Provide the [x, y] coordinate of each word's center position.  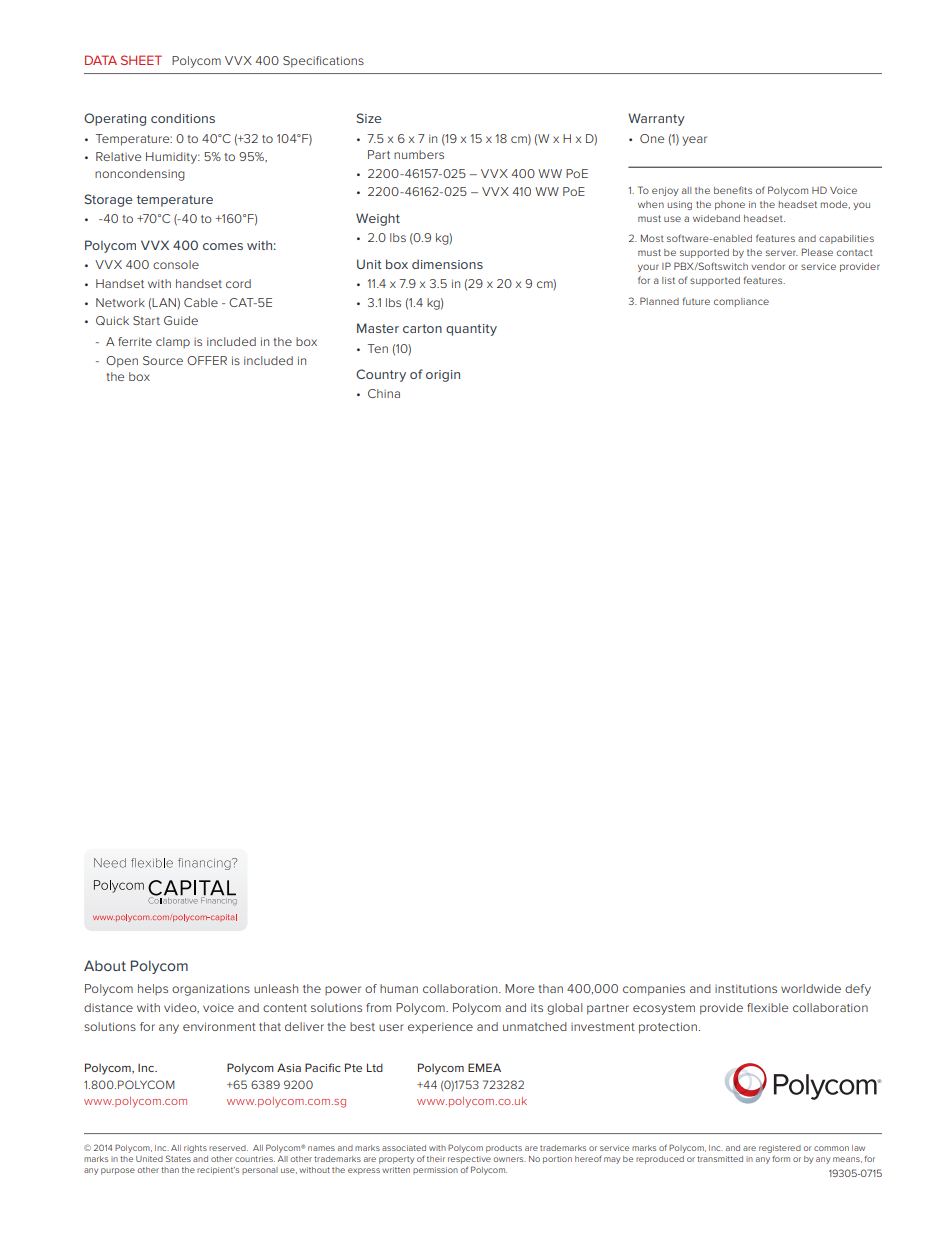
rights [195, 1149]
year [694, 141]
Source [163, 360]
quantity [471, 330]
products [504, 1149]
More [519, 988]
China [384, 393]
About [105, 965]
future [696, 301]
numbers [419, 154]
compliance [741, 302]
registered [780, 1149]
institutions [746, 988]
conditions [183, 118]
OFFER [207, 360]
